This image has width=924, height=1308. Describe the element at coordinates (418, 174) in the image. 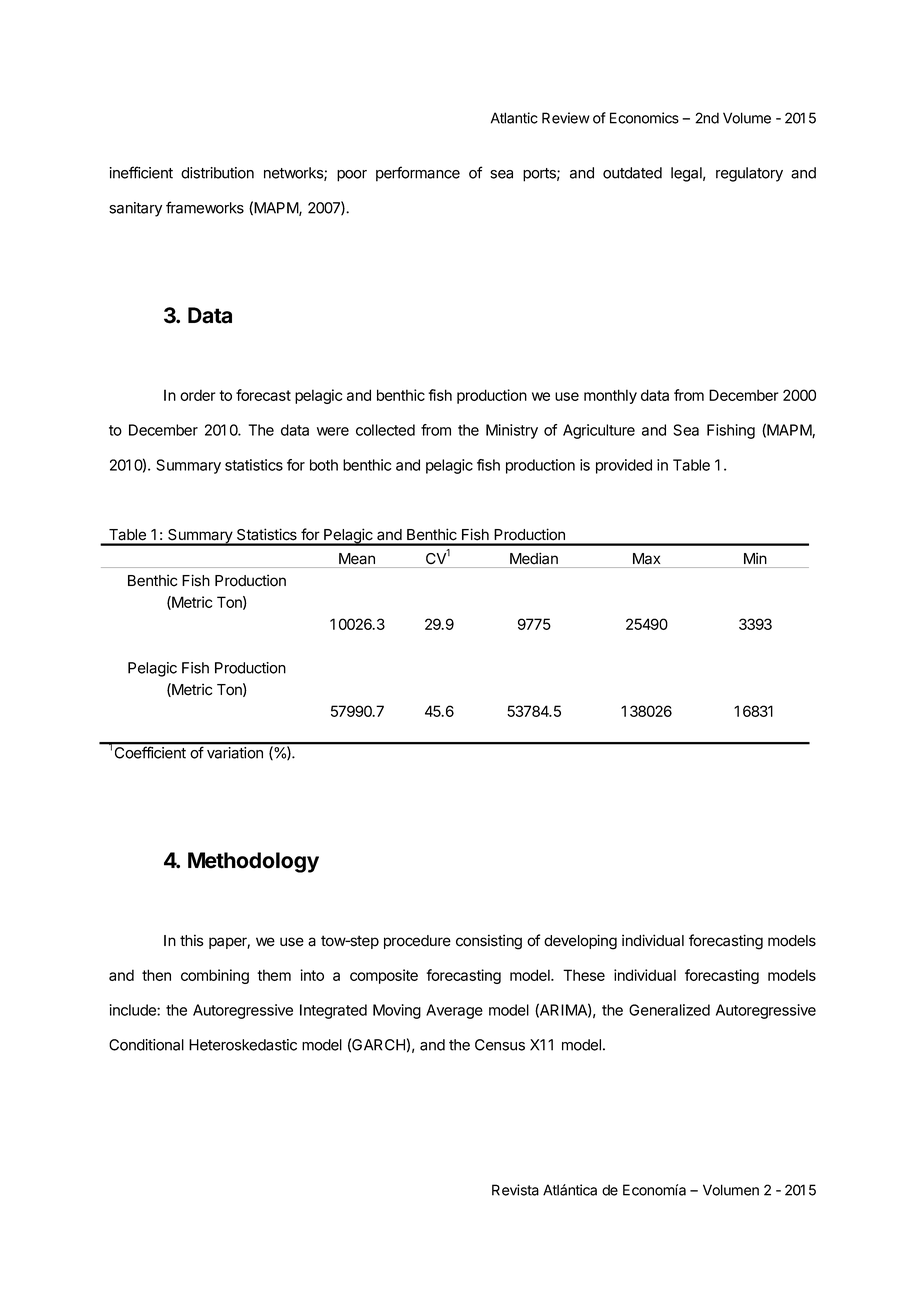

I see `performance` at that location.
